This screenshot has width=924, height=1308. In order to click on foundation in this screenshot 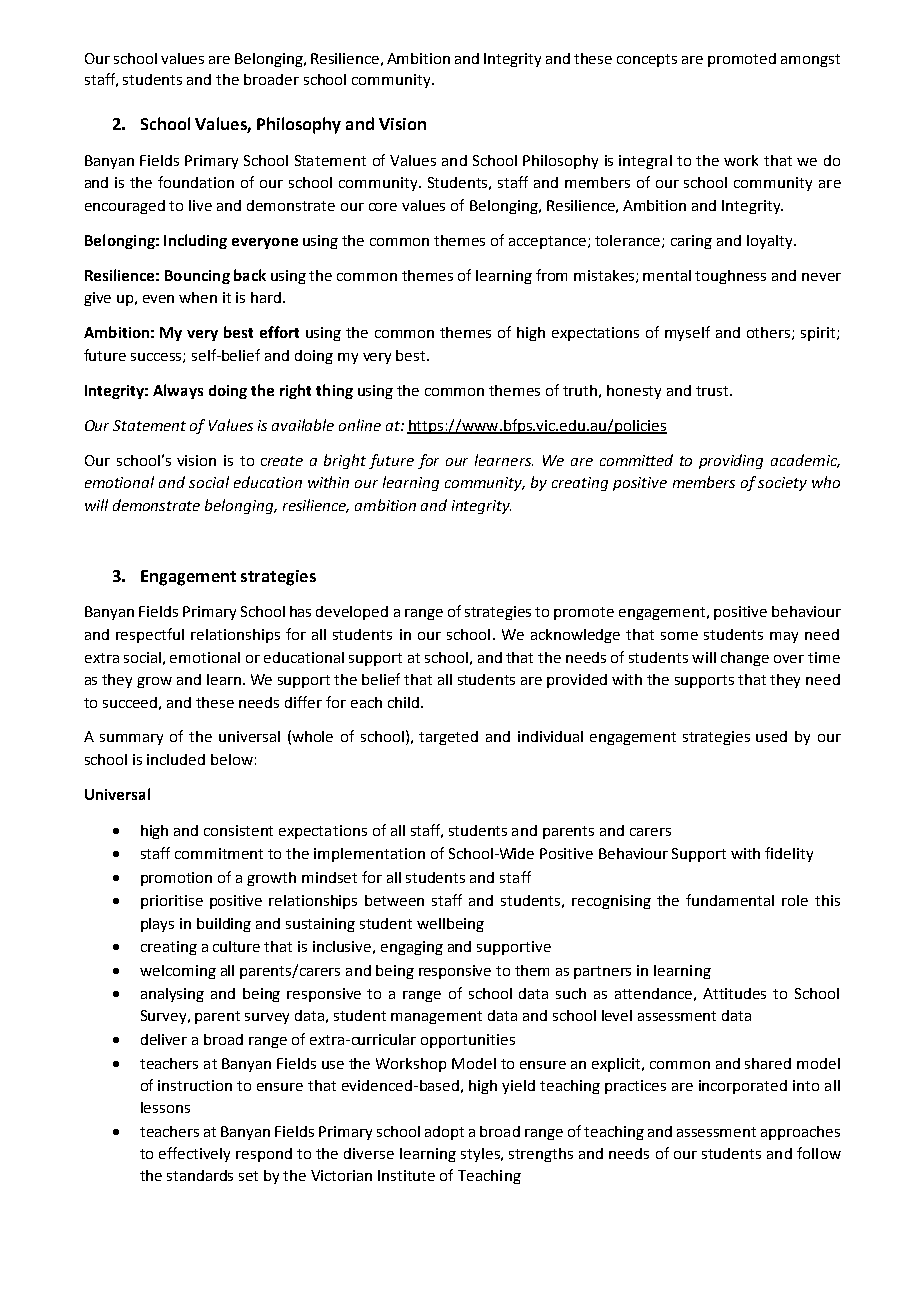, I will do `click(196, 182)`.
